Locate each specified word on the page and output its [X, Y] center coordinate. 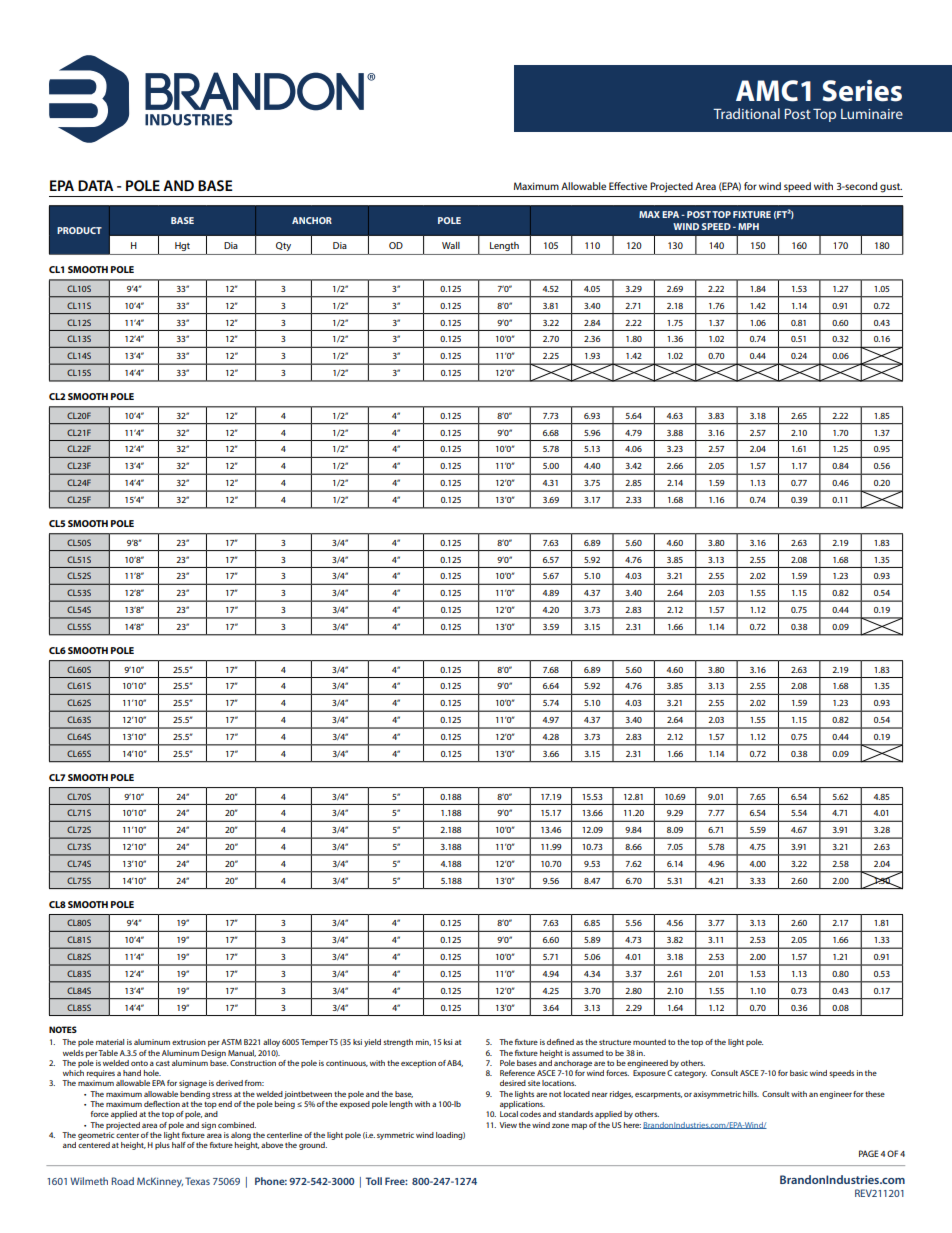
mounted [649, 1042]
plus [162, 1146]
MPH [748, 226]
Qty [283, 246]
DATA [95, 185]
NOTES [63, 1029]
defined [560, 1042]
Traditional [746, 113]
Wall [451, 245]
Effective [628, 186]
